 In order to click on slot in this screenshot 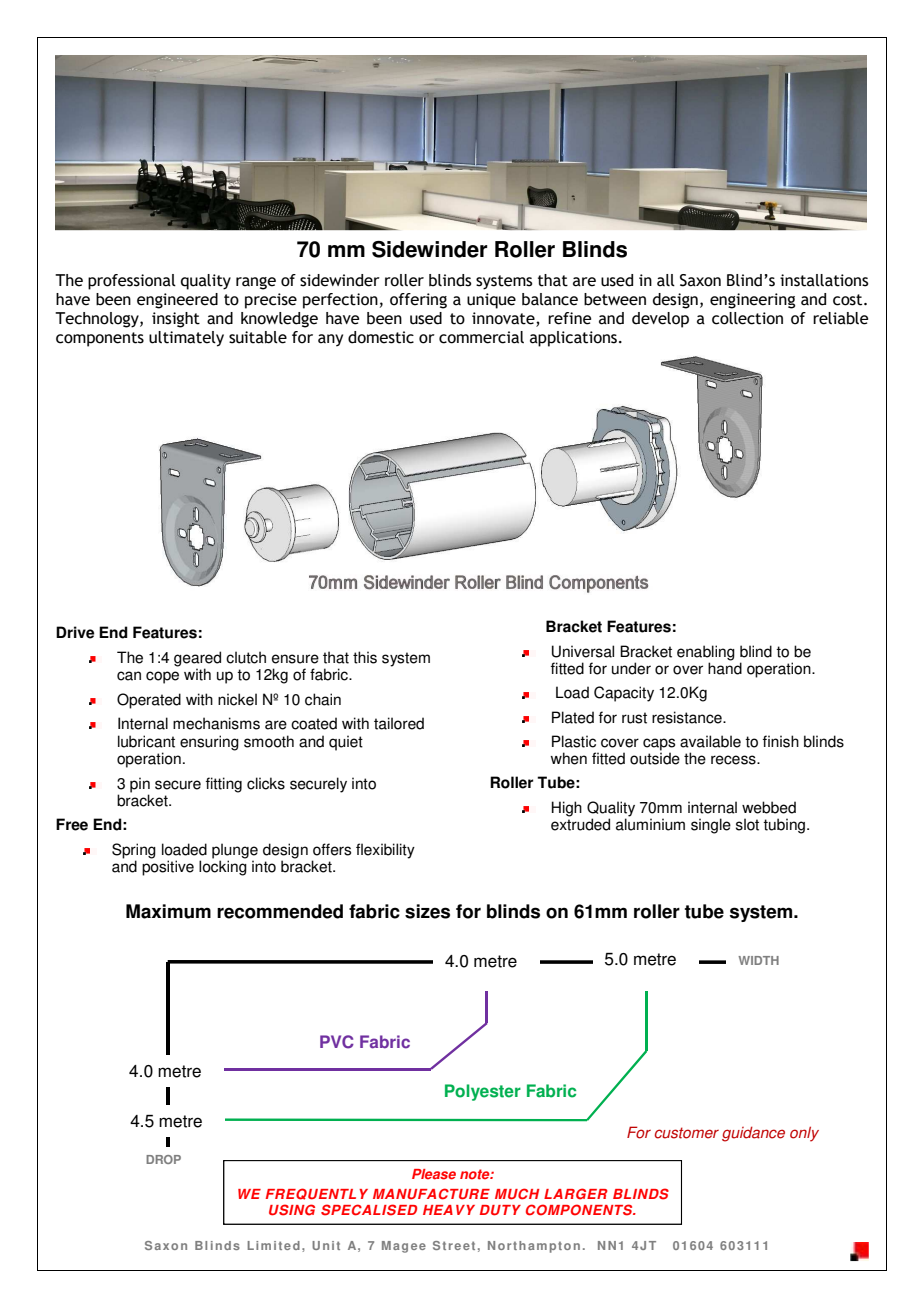, I will do `click(747, 824)`.
